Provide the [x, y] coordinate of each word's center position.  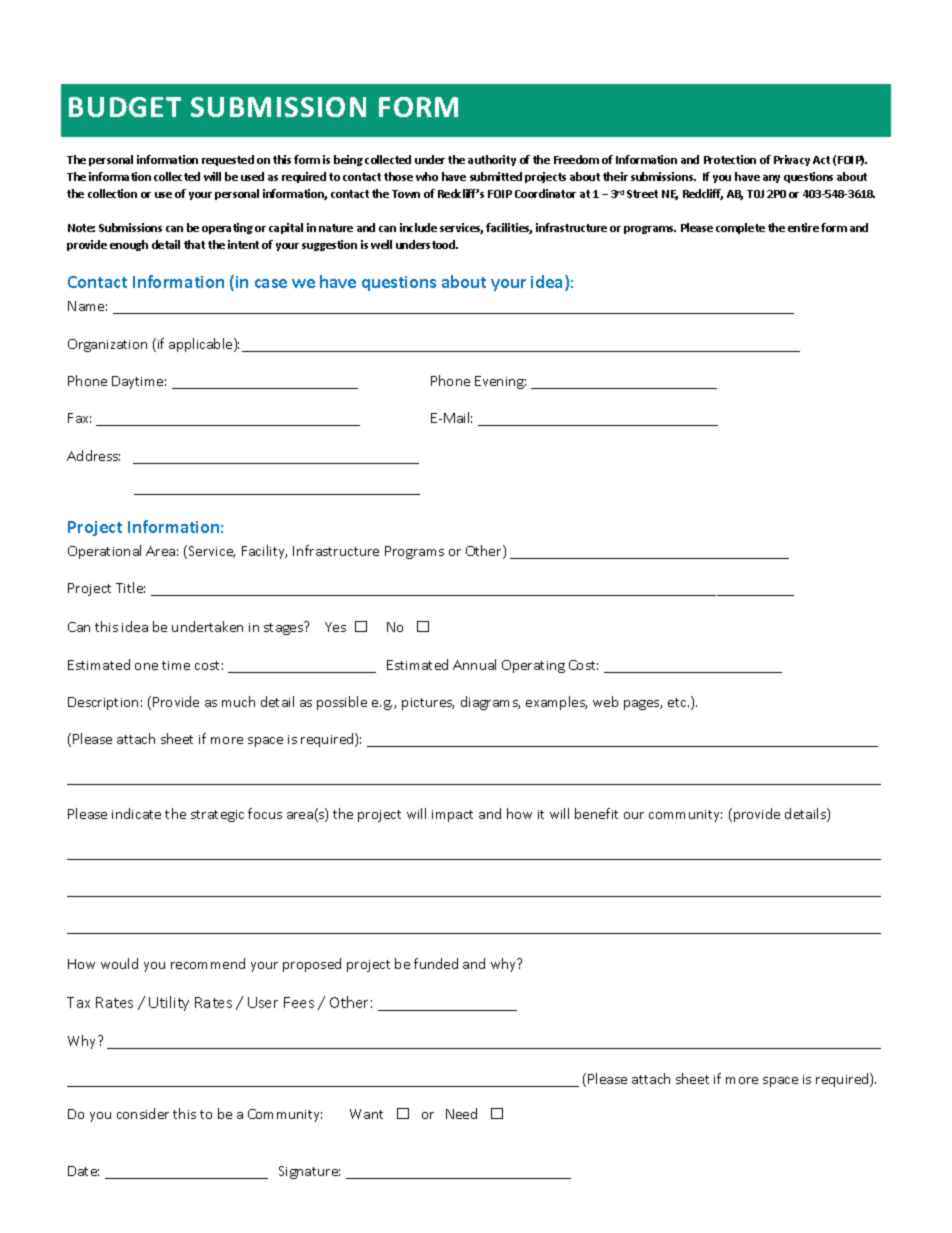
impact [452, 816]
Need [461, 1113]
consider [143, 1113]
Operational [104, 552]
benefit [596, 813]
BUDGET [125, 107]
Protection [730, 159]
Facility [264, 552]
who [427, 176]
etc [678, 702]
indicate [136, 813]
